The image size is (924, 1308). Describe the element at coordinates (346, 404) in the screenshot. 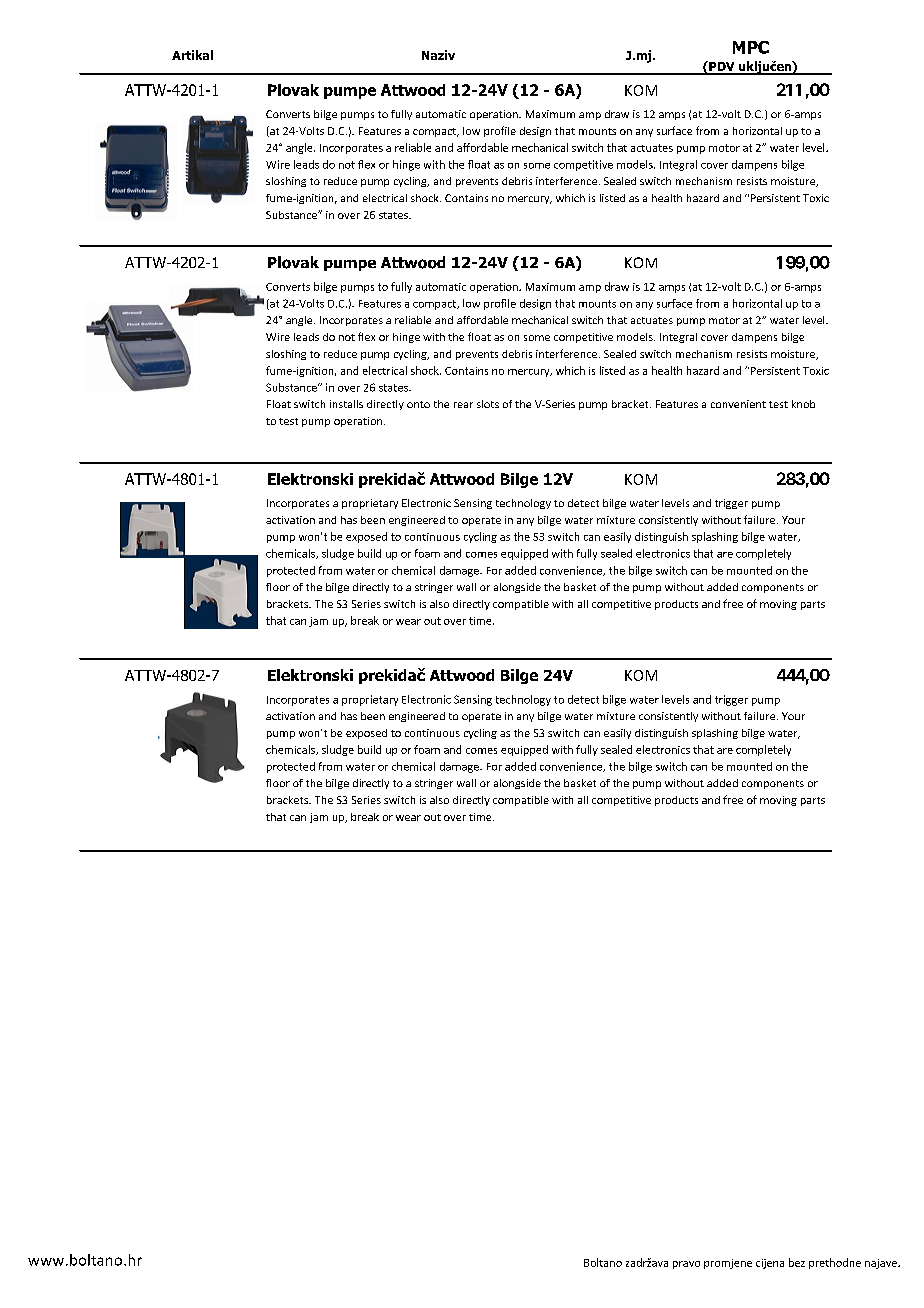

I see `installs` at that location.
